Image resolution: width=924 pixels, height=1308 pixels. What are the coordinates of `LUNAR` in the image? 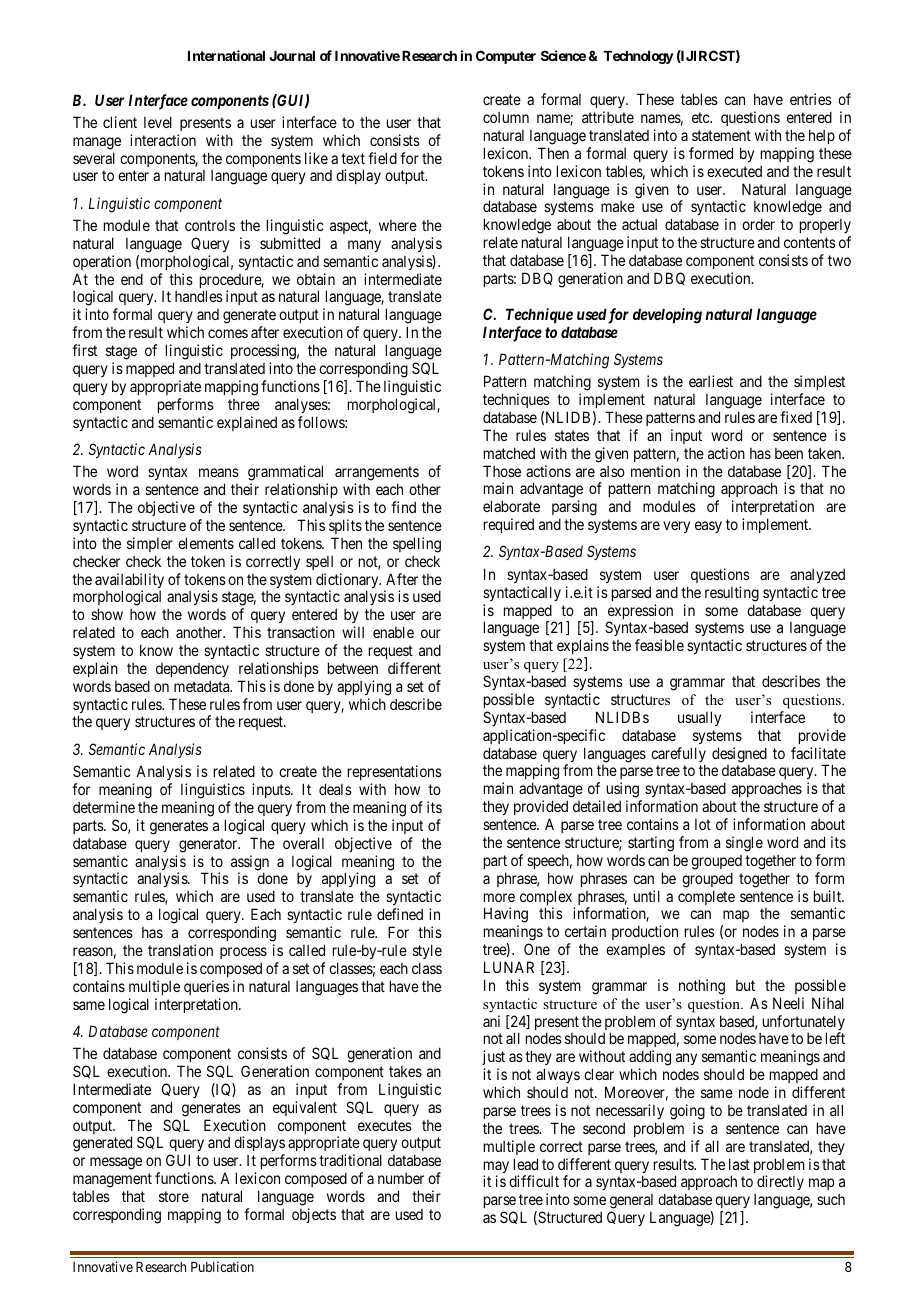 It's located at (509, 967).
